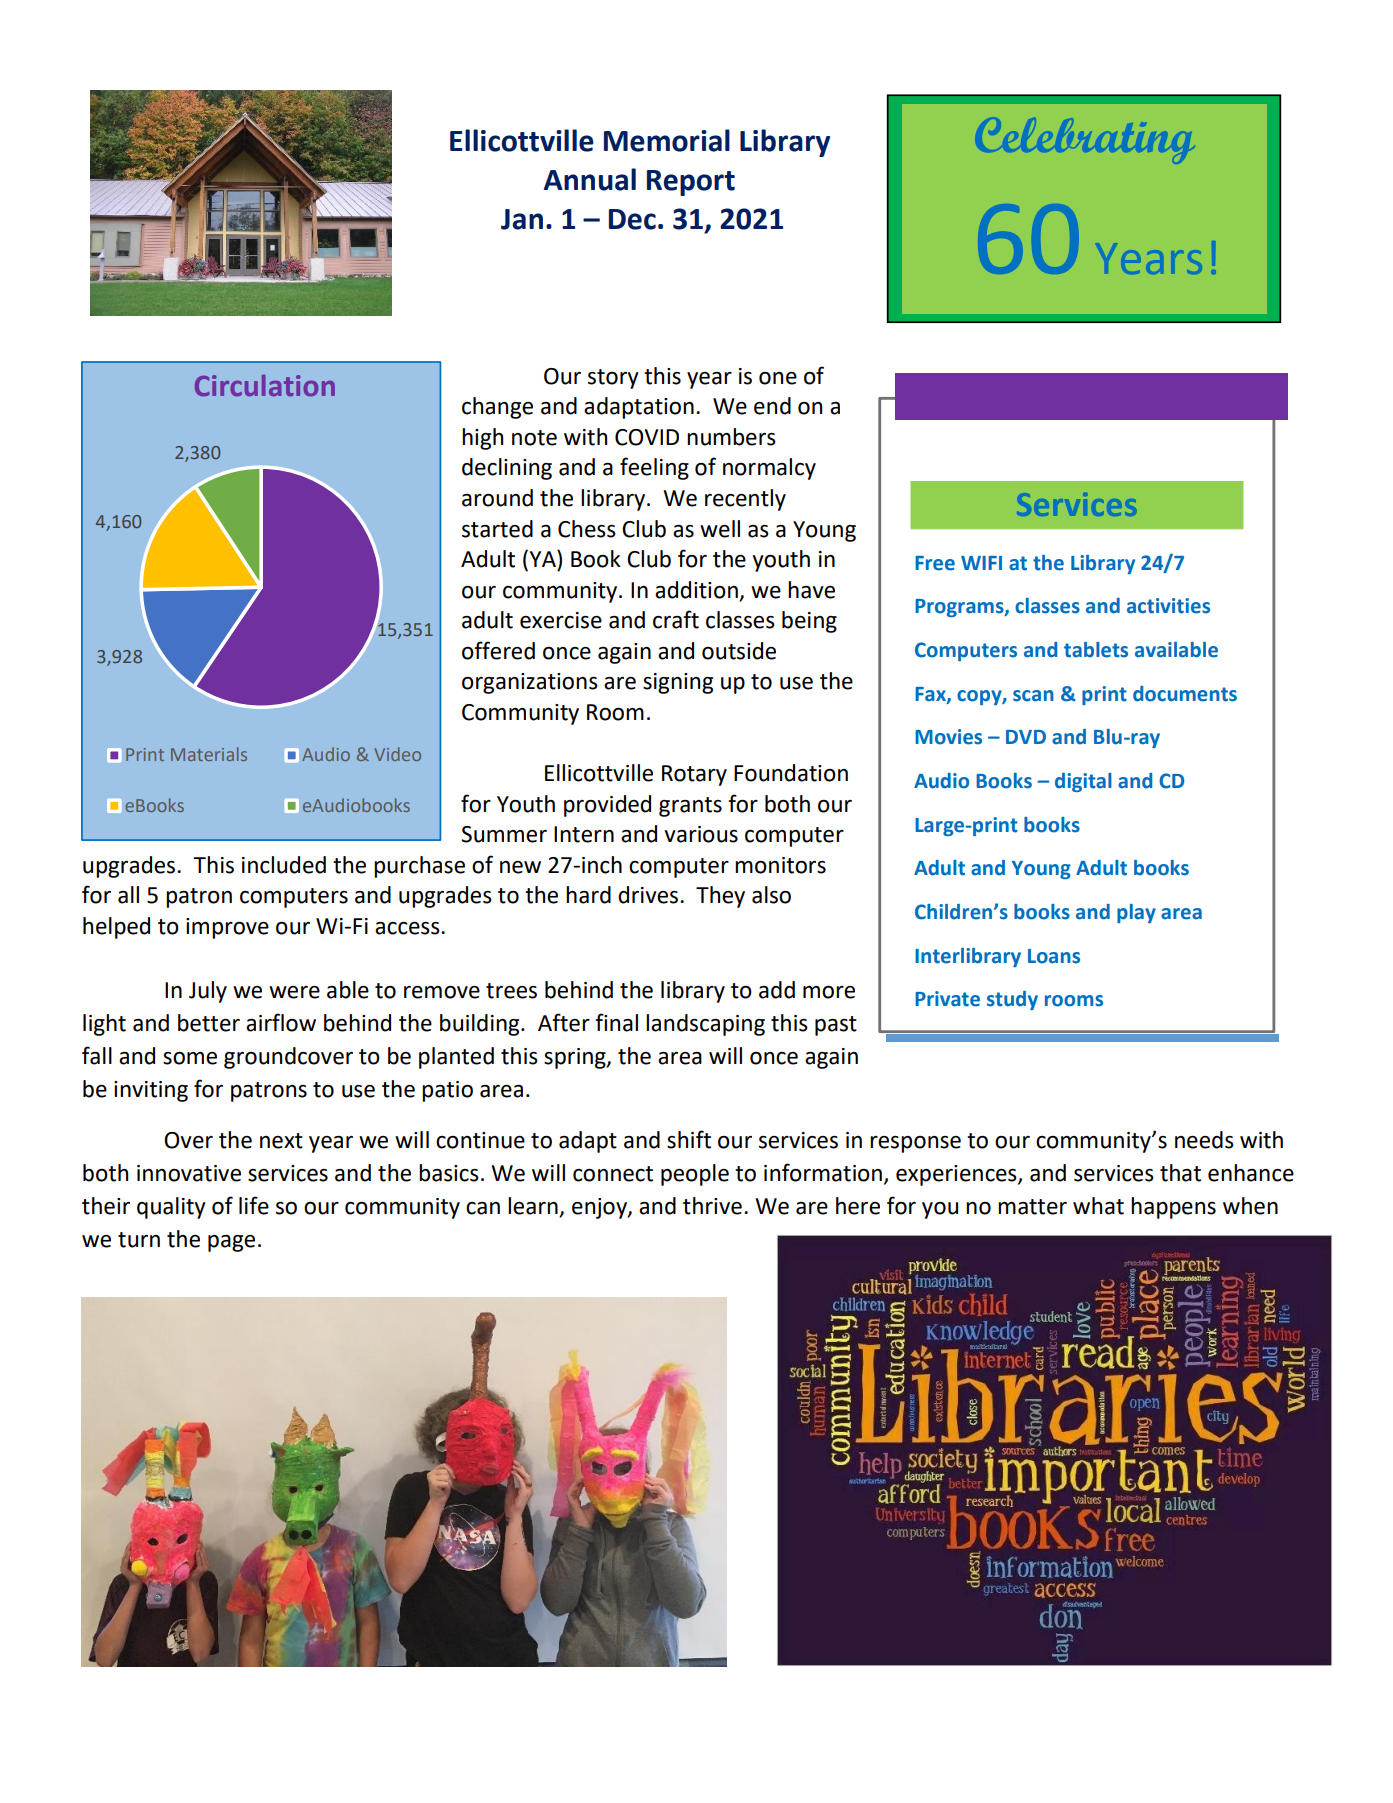 This page has width=1393, height=1803. I want to click on life, so click(254, 1205).
